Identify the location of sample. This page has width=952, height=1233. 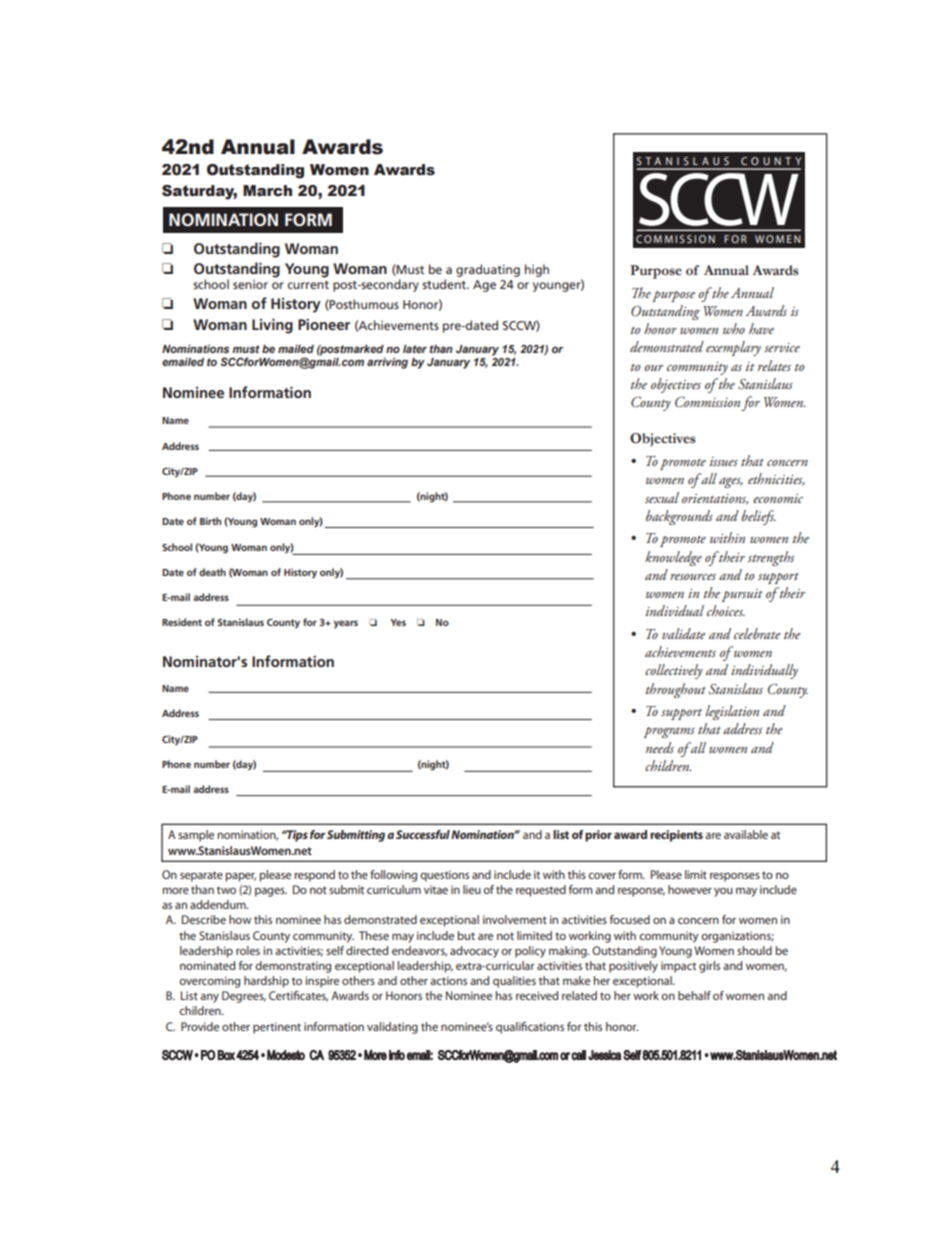
(196, 836).
